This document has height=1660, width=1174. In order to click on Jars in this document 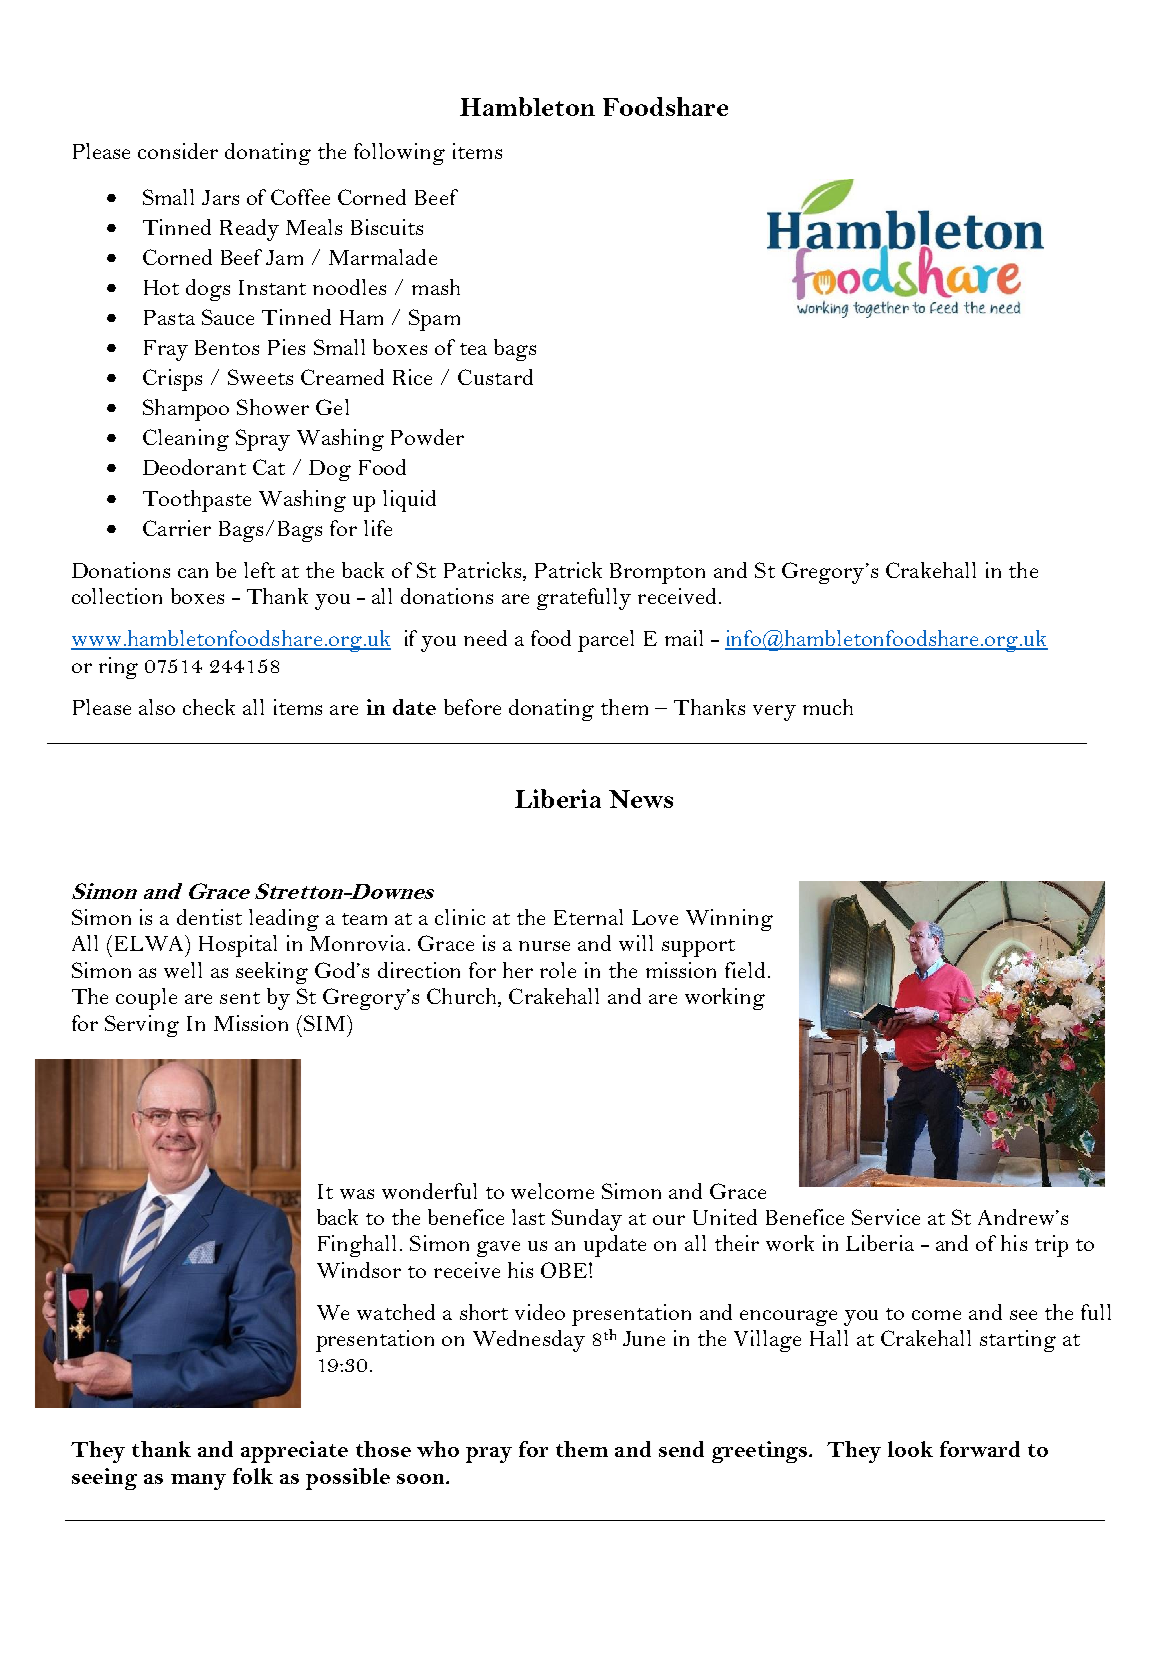, I will do `click(220, 197)`.
